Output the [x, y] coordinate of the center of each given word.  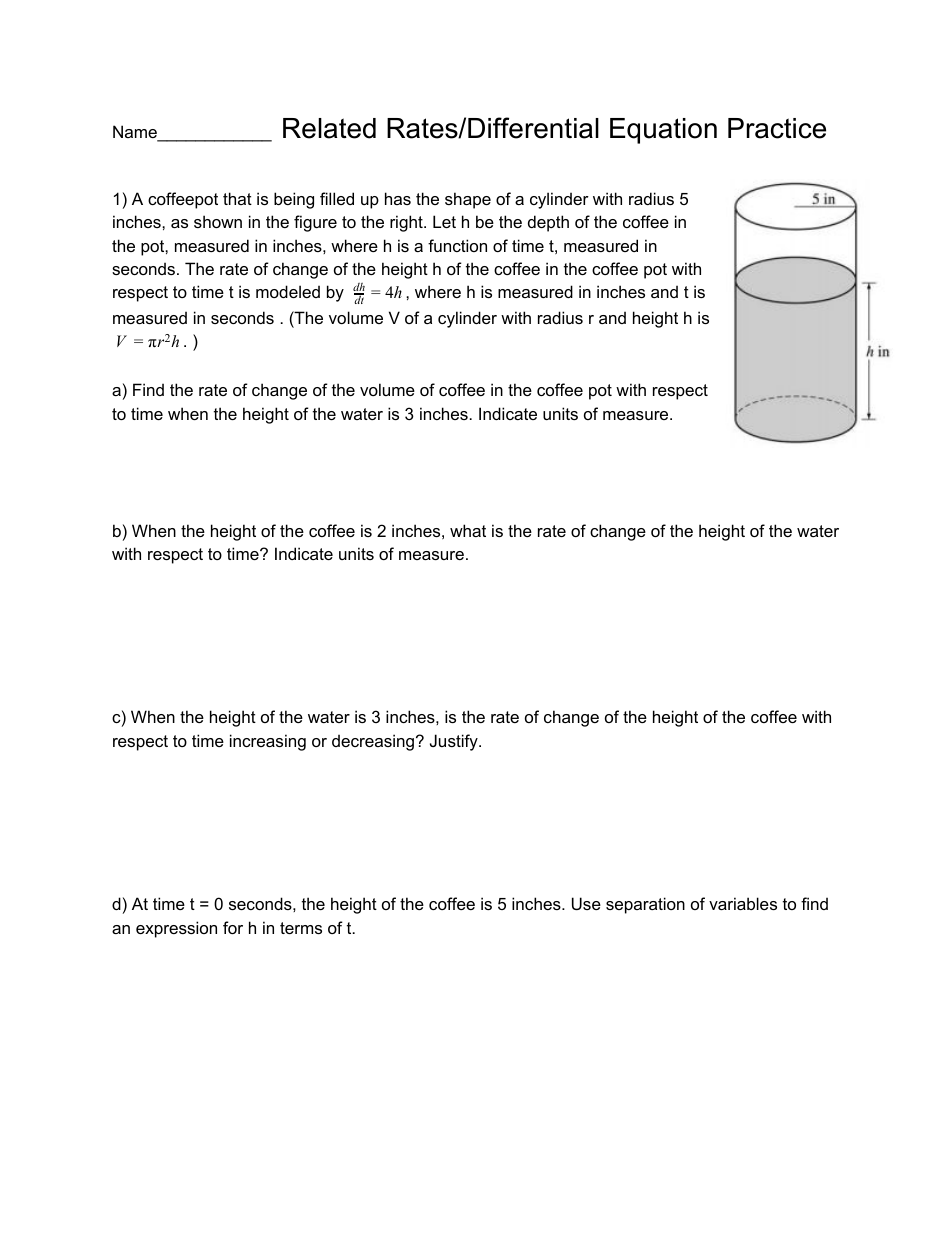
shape [468, 200]
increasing [268, 742]
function [457, 245]
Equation [663, 131]
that [237, 198]
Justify [455, 742]
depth [548, 223]
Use [586, 903]
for [233, 927]
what [468, 530]
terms [301, 928]
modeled [288, 291]
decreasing [374, 742]
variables [743, 903]
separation [645, 905]
